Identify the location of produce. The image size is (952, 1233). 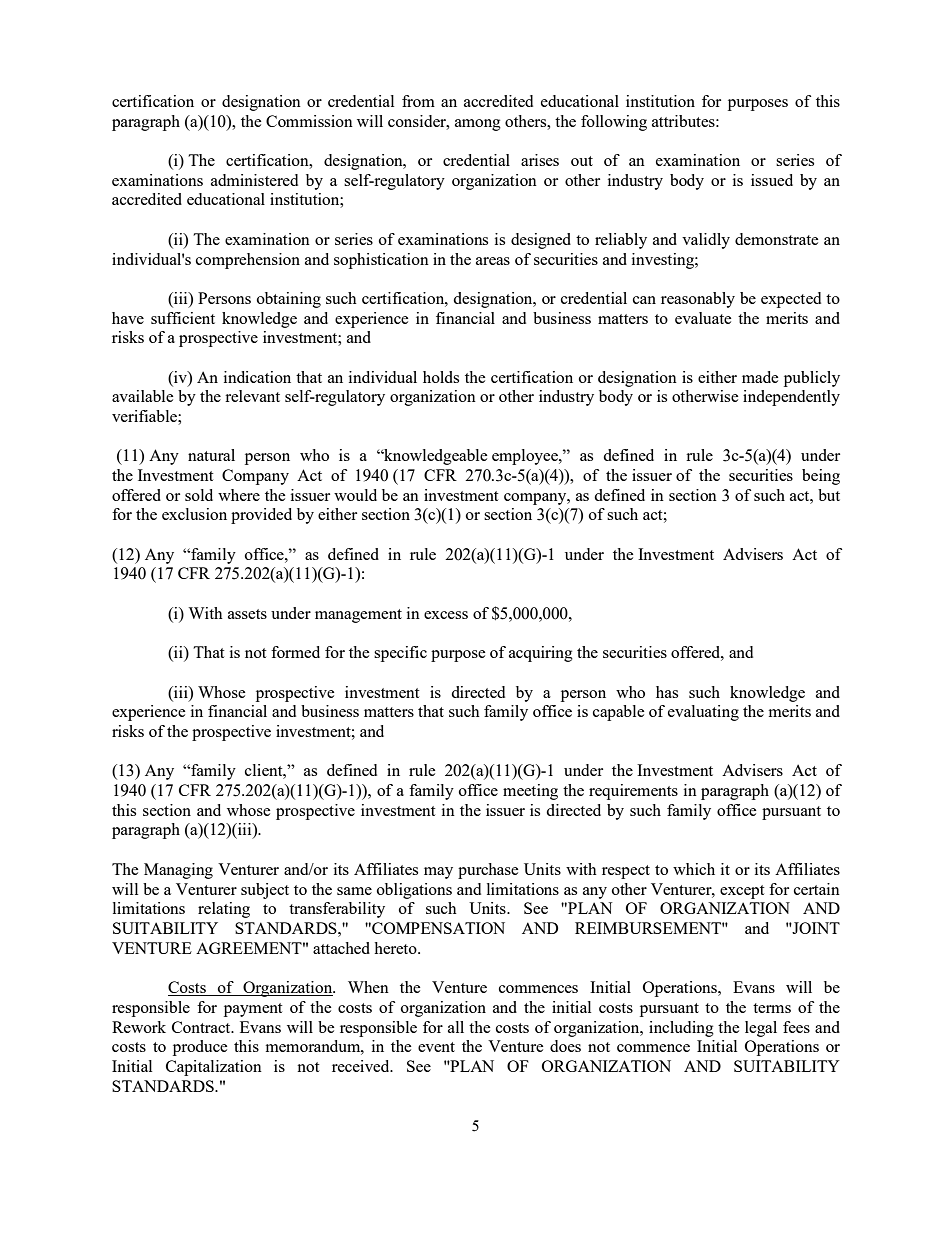
(200, 1048).
